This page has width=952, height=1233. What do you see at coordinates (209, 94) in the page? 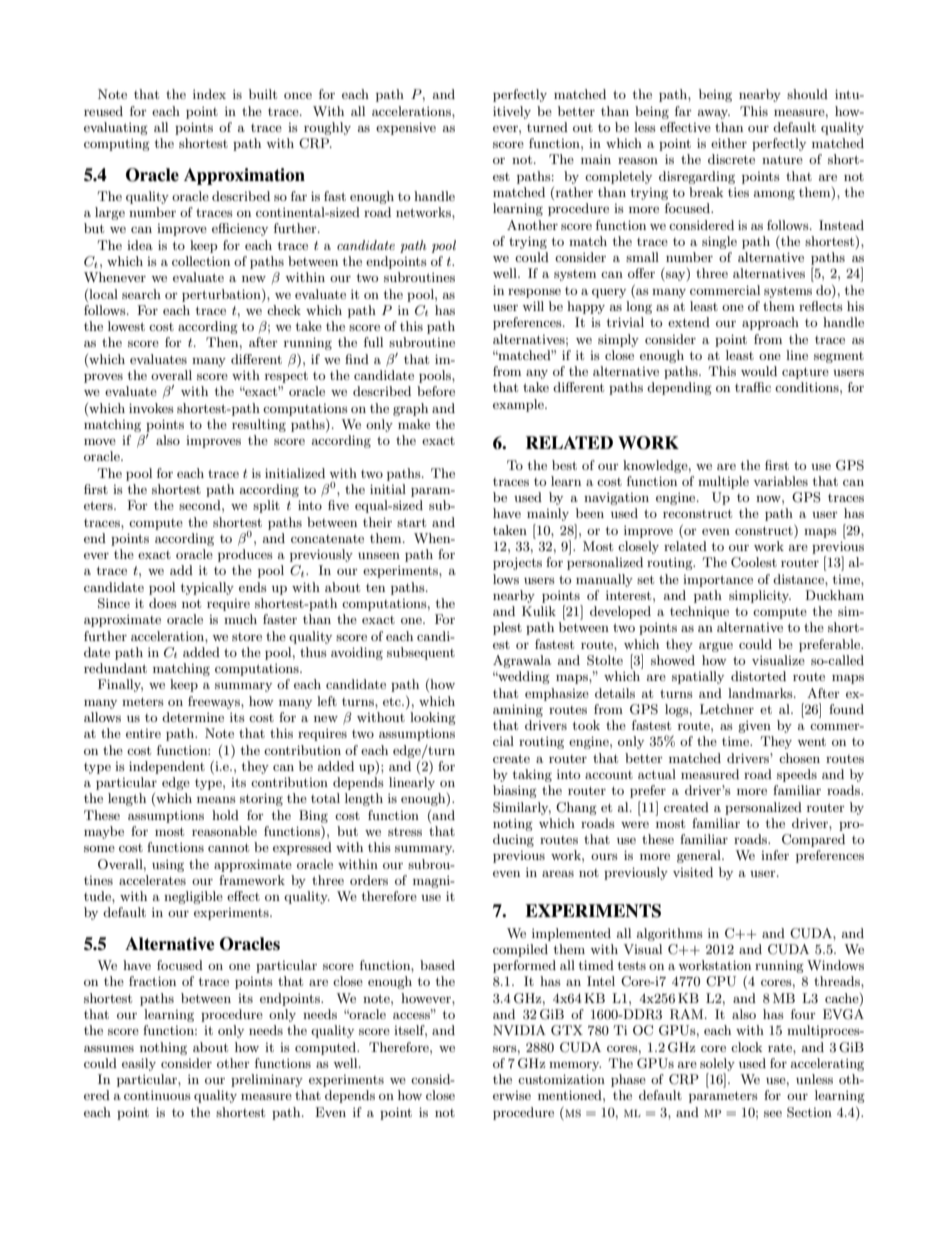
I see `index` at bounding box center [209, 94].
